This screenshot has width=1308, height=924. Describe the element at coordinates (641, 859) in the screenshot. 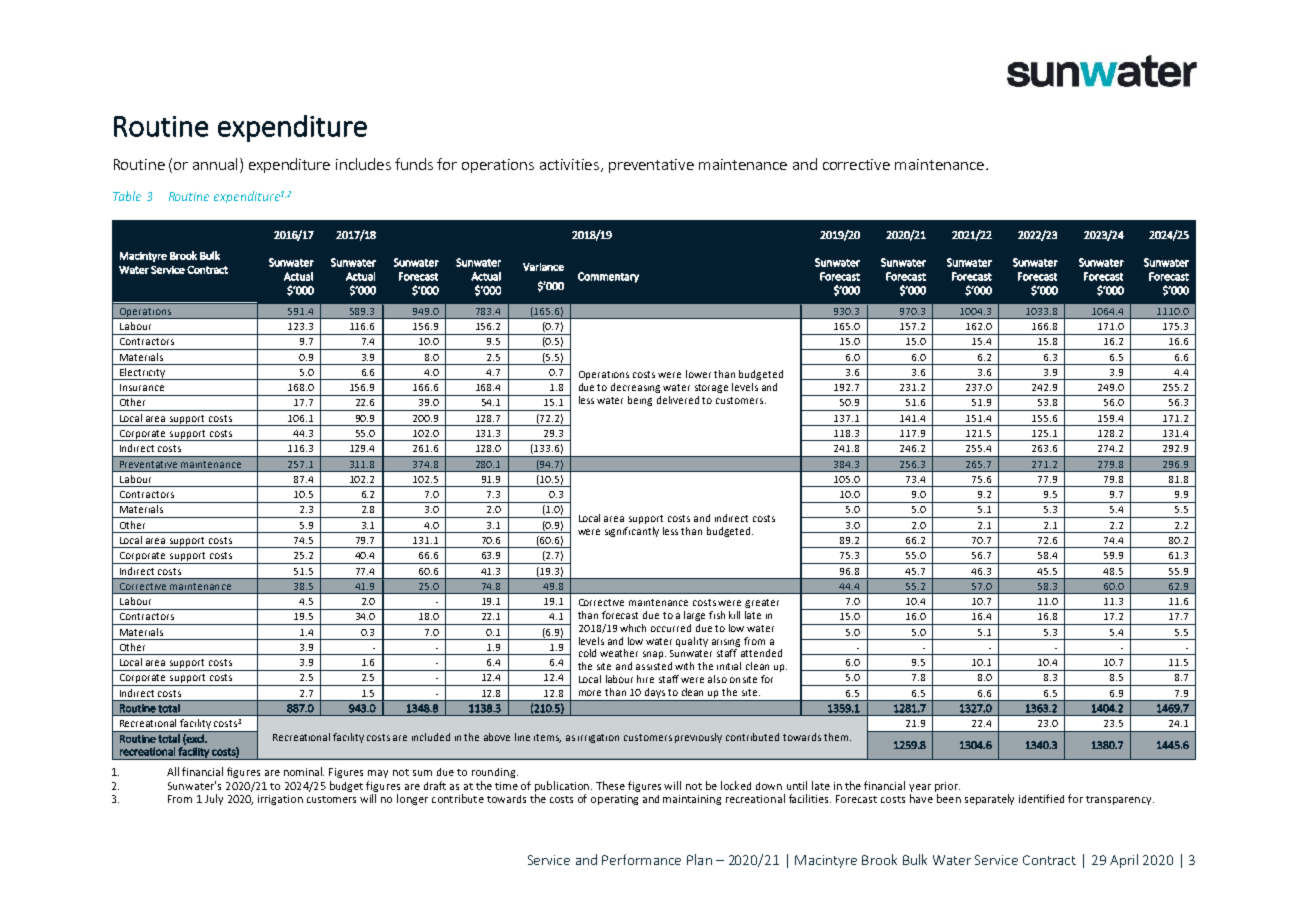

I see `Performance` at that location.
